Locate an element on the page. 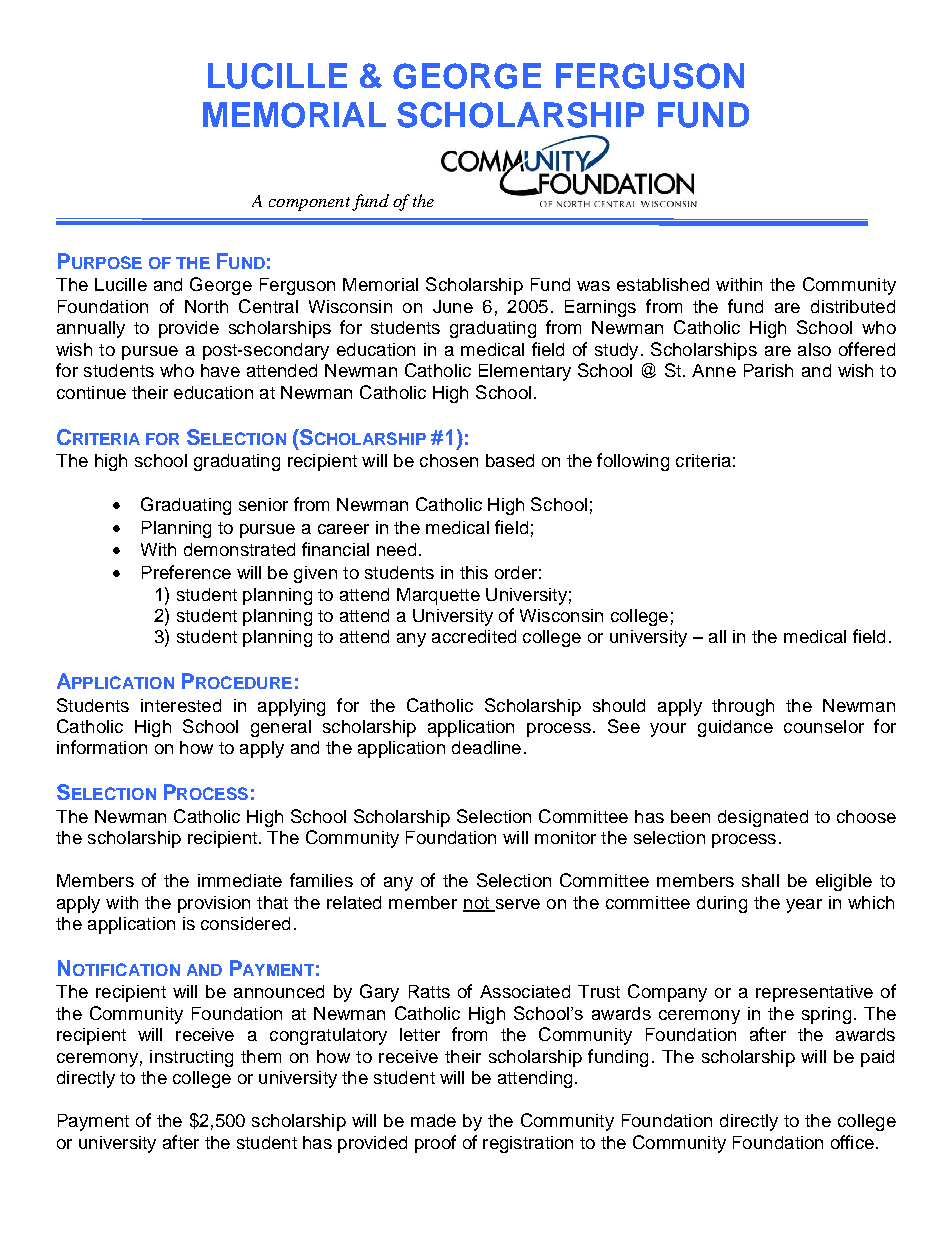 The image size is (952, 1233). monitor is located at coordinates (565, 837).
